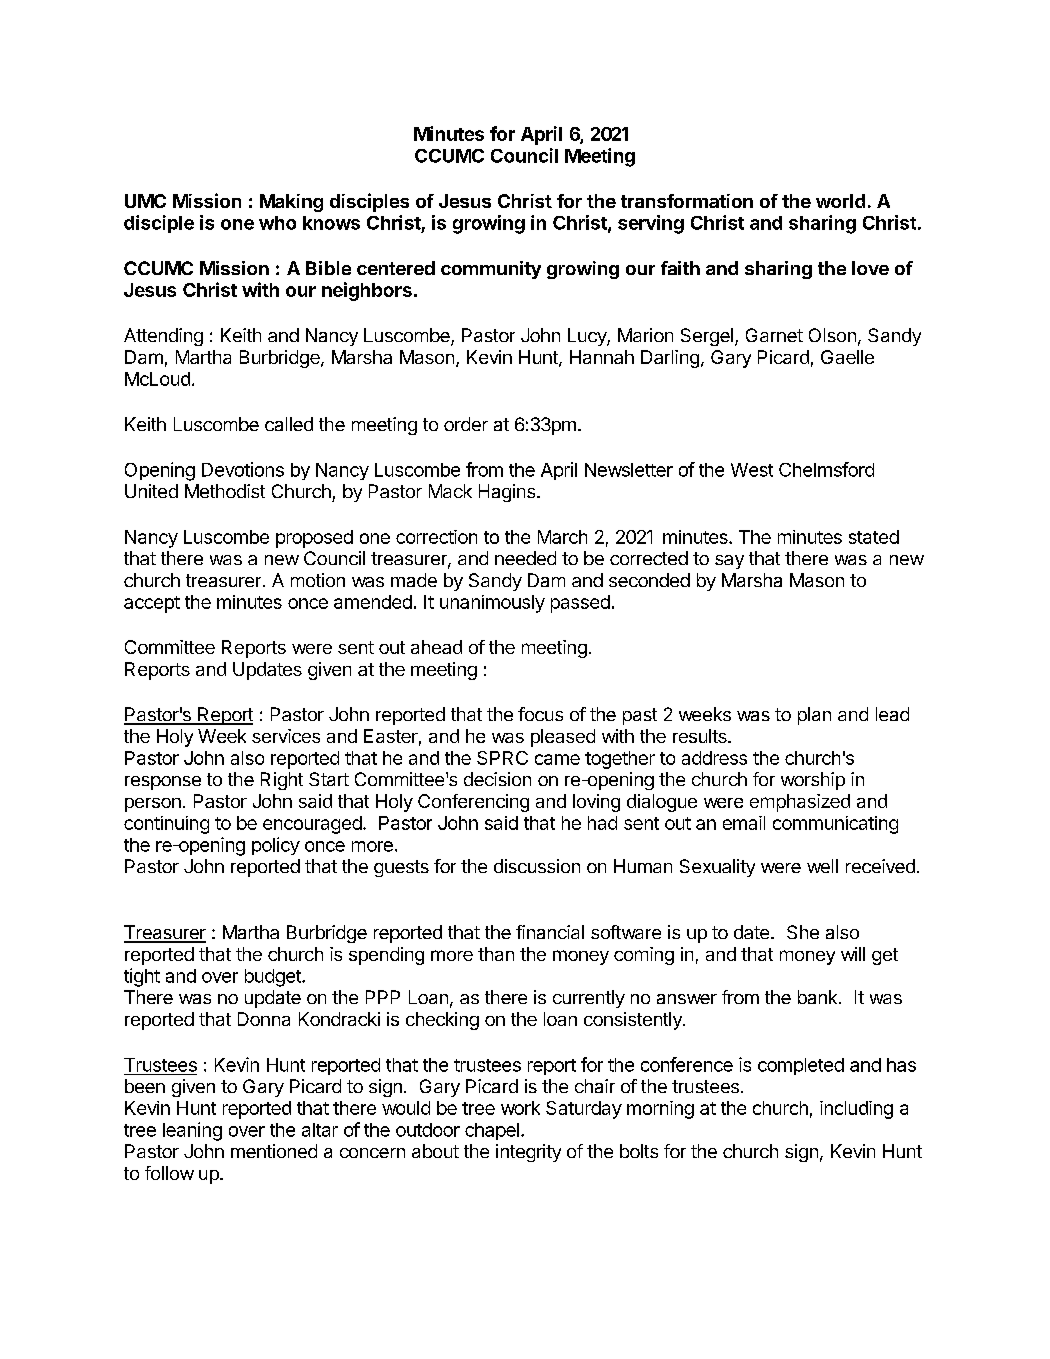 This screenshot has height=1359, width=1050. Describe the element at coordinates (277, 223) in the screenshot. I see `who` at that location.
